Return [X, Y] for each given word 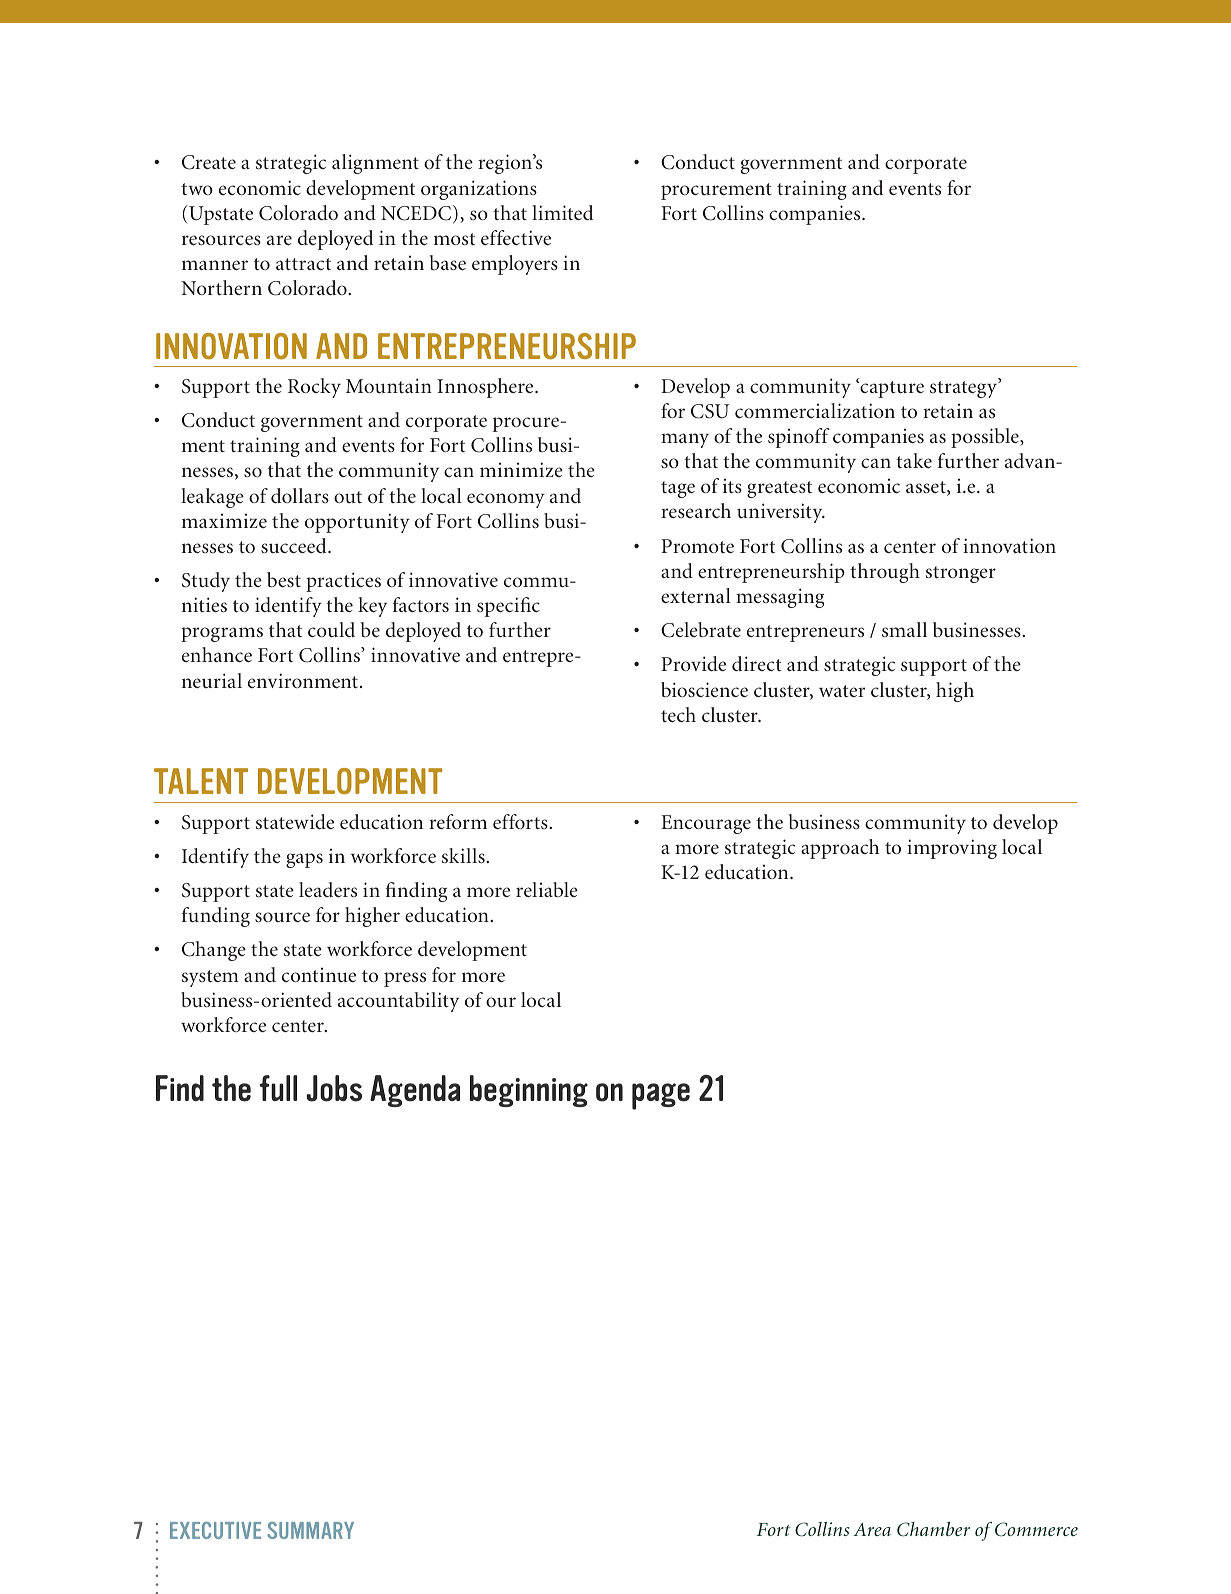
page [661, 1096]
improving [952, 849]
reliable [547, 889]
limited [563, 212]
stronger [961, 574]
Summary [310, 1530]
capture [891, 389]
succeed [295, 545]
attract [303, 264]
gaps [304, 860]
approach [840, 849]
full [278, 1088]
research [696, 510]
